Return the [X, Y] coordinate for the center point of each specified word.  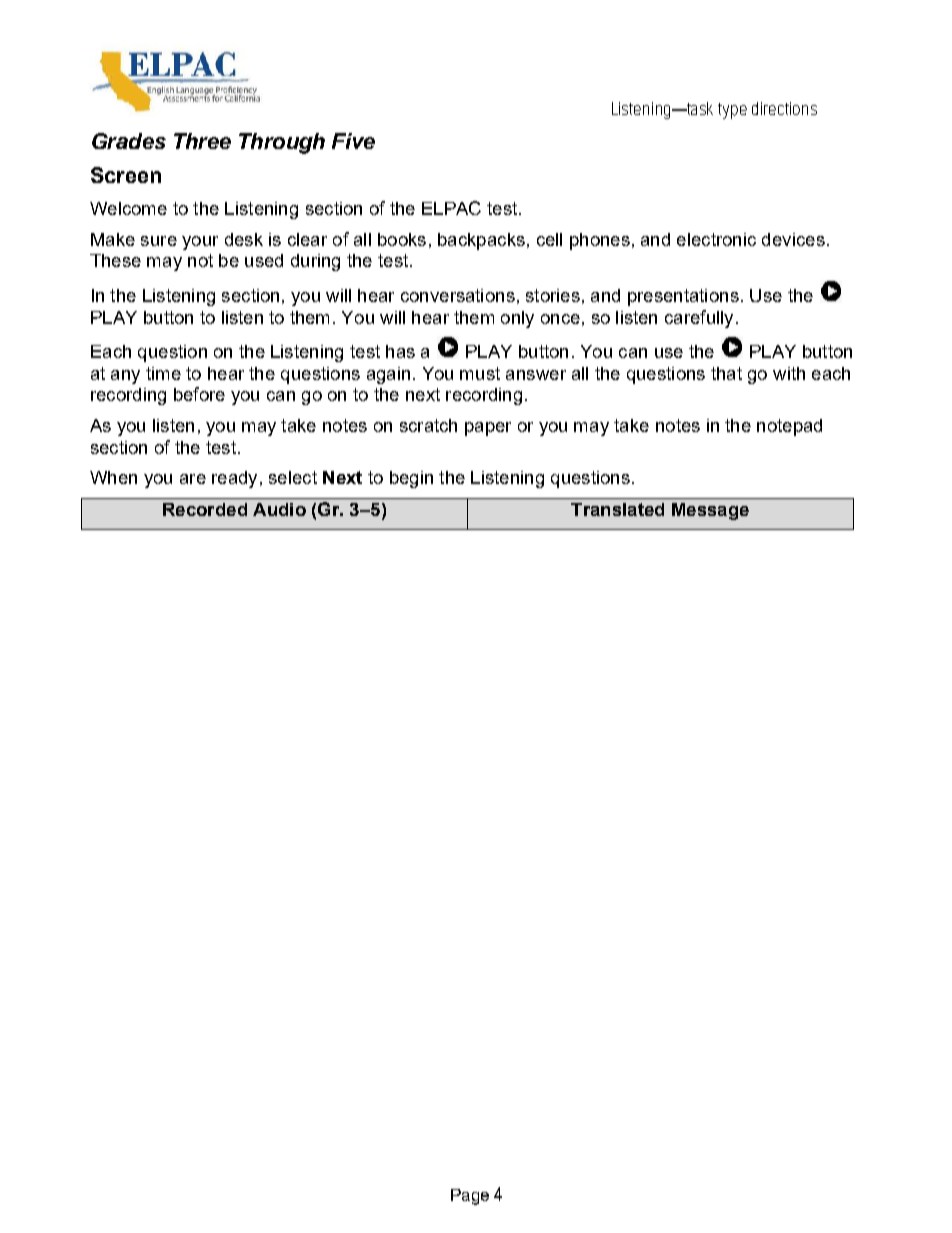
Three [202, 141]
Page [470, 1197]
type [732, 111]
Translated [617, 509]
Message [710, 511]
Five [353, 141]
